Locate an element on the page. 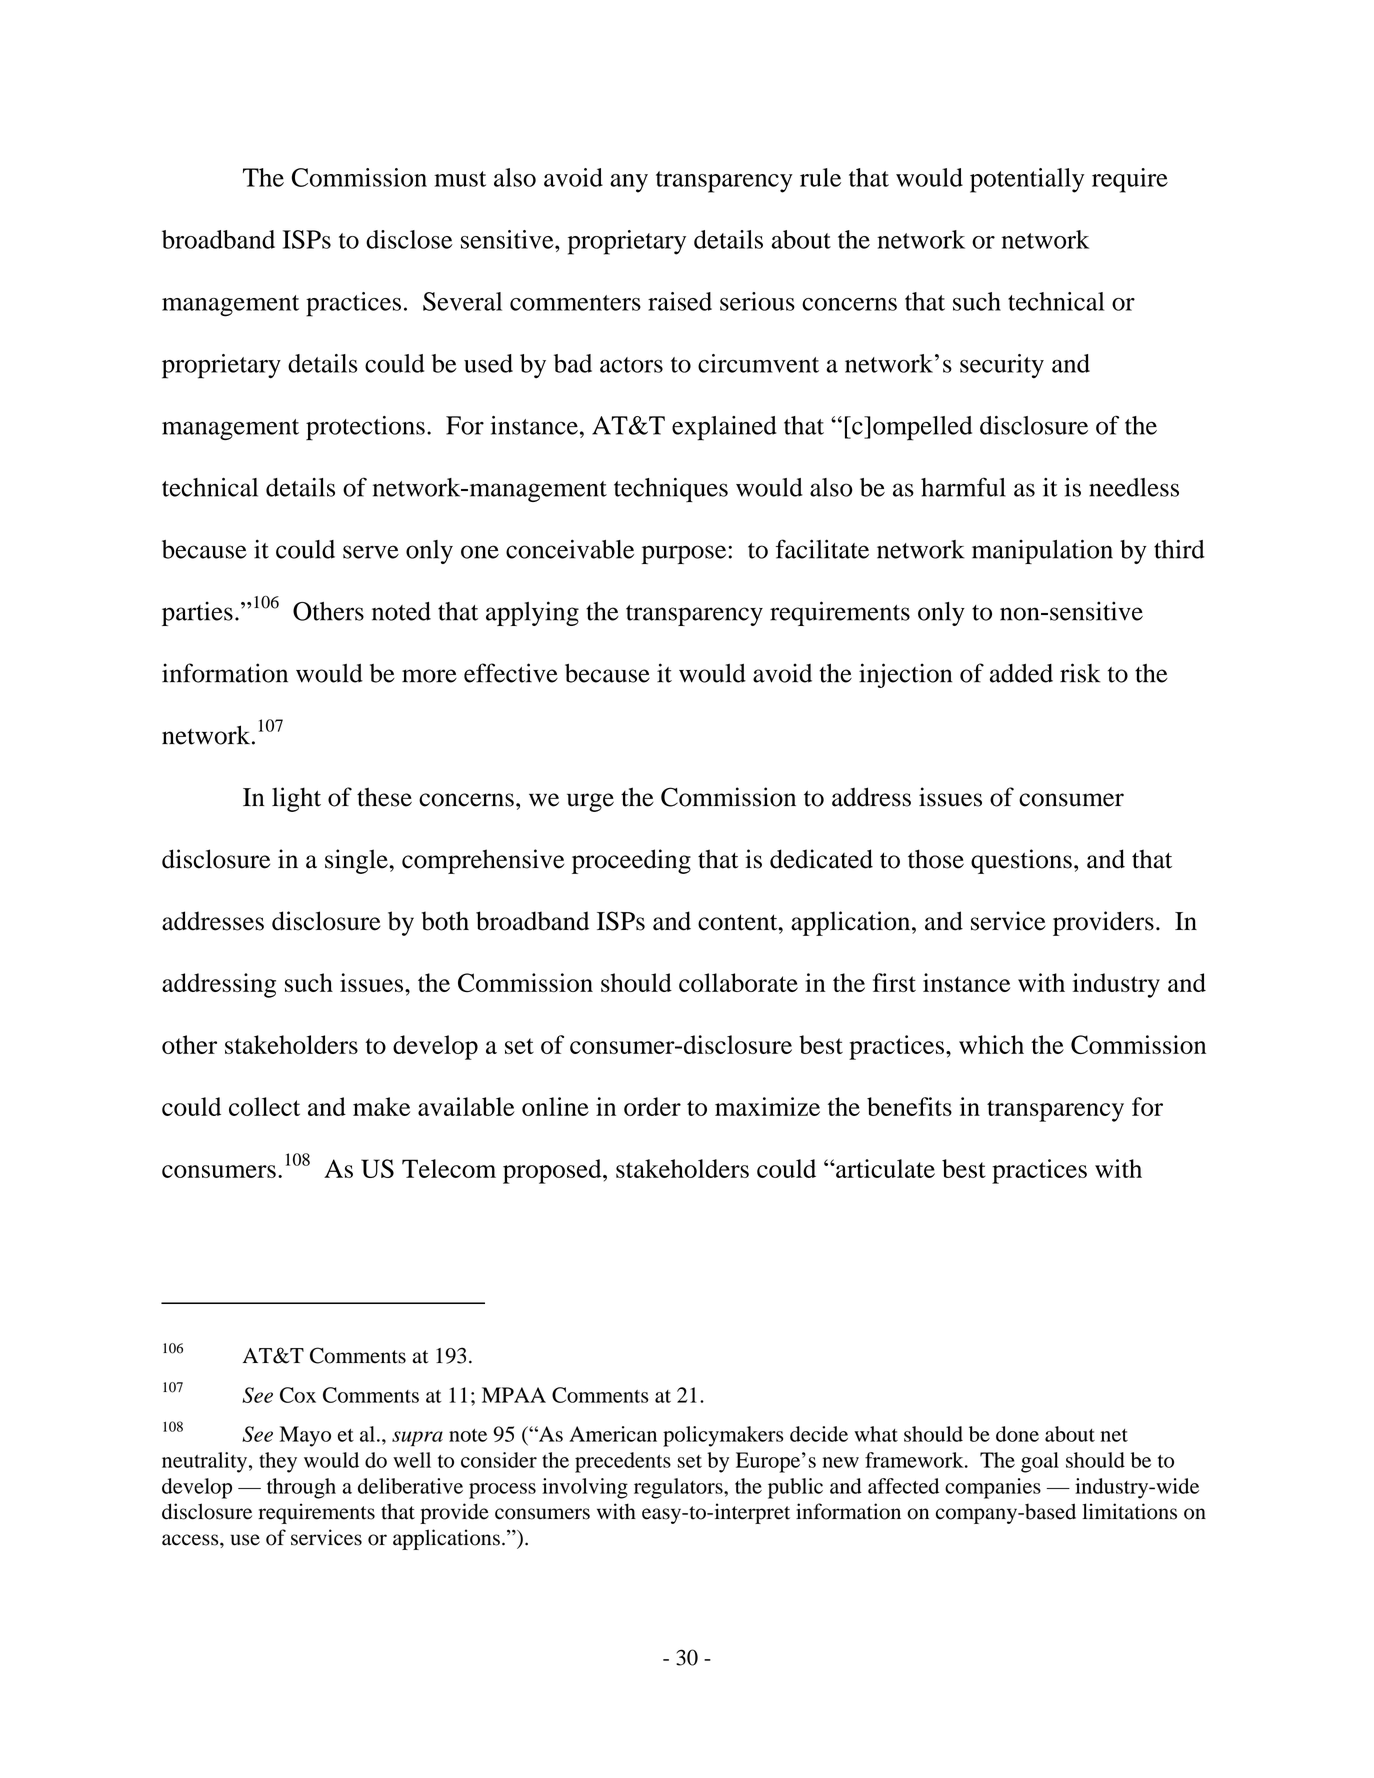 Image resolution: width=1374 pixels, height=1778 pixels. potentially is located at coordinates (1027, 180).
